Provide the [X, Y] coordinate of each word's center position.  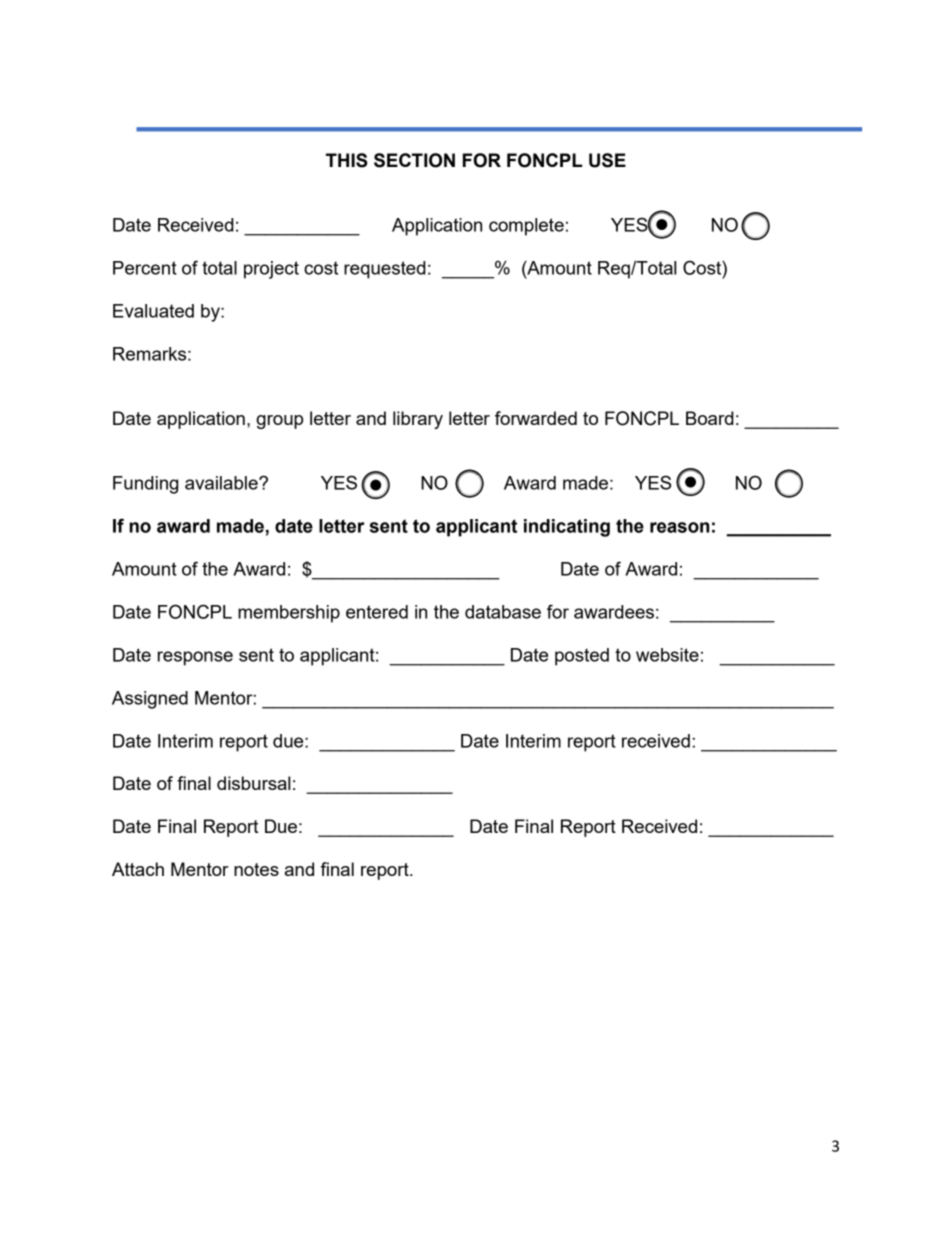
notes [256, 869]
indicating [567, 528]
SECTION [414, 160]
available [222, 483]
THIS [347, 160]
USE [607, 160]
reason [679, 527]
